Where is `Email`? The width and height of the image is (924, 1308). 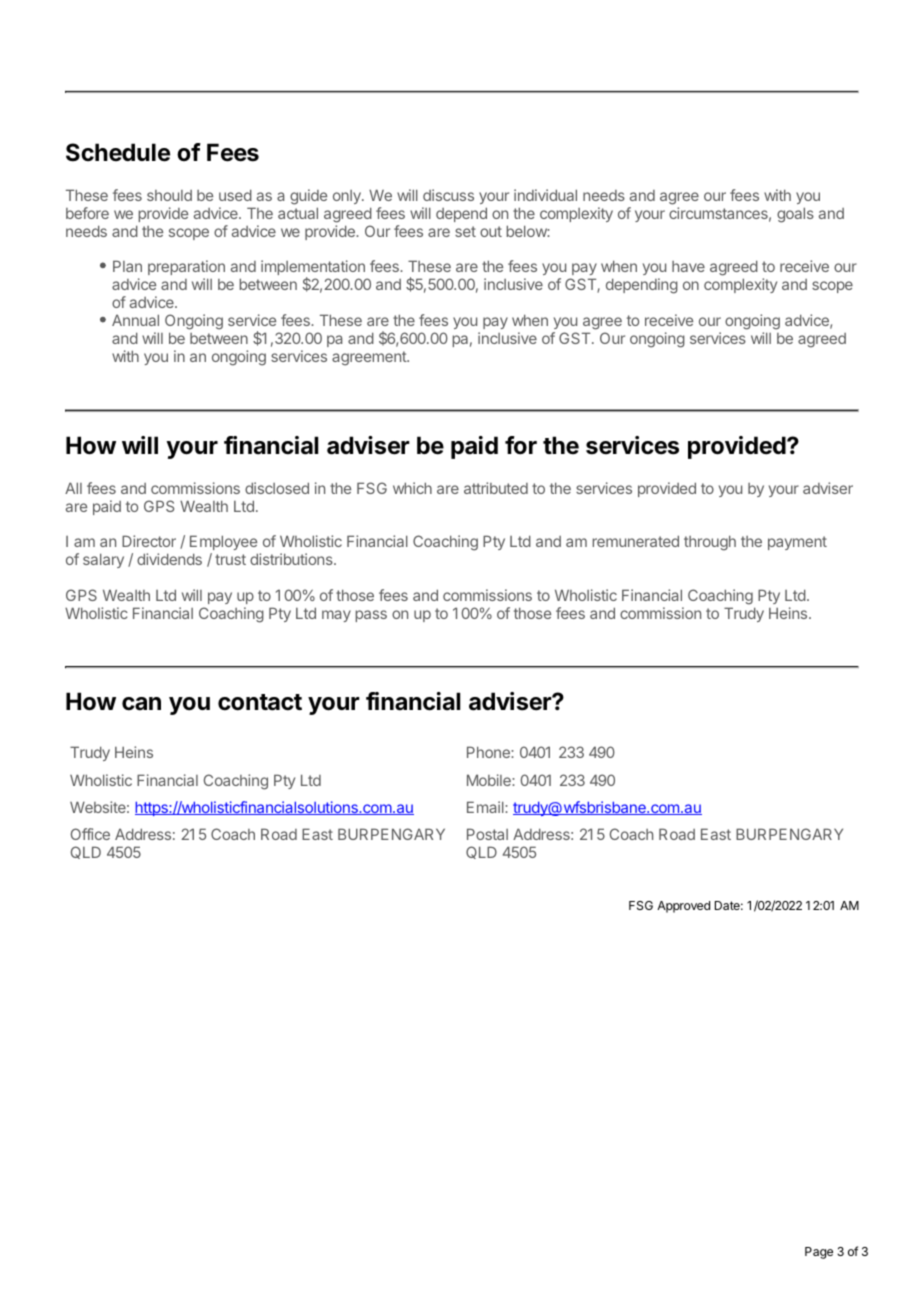 Email is located at coordinates (486, 807).
